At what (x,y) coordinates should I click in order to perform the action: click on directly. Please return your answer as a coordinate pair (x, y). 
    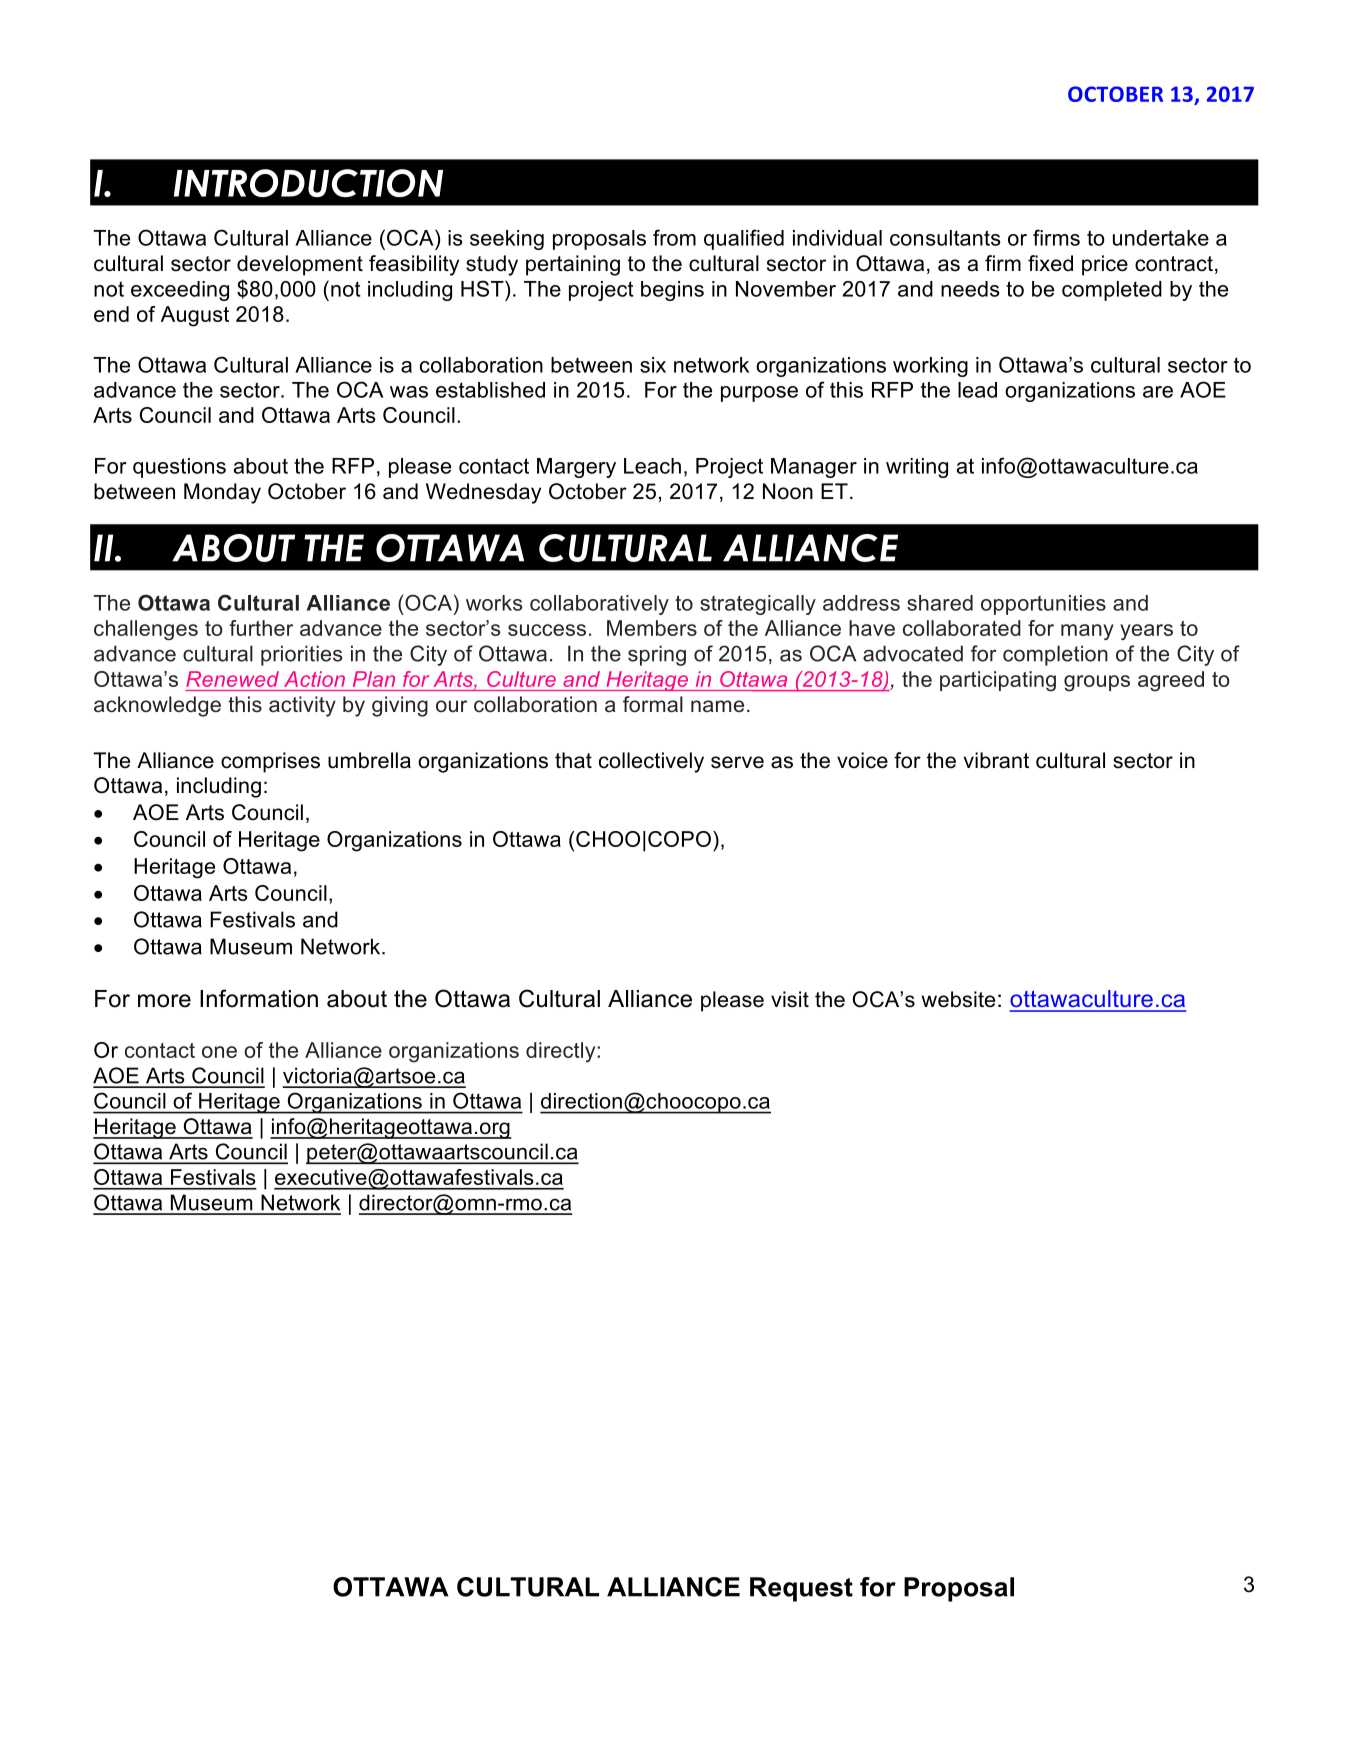
    Looking at the image, I should click on (562, 1052).
